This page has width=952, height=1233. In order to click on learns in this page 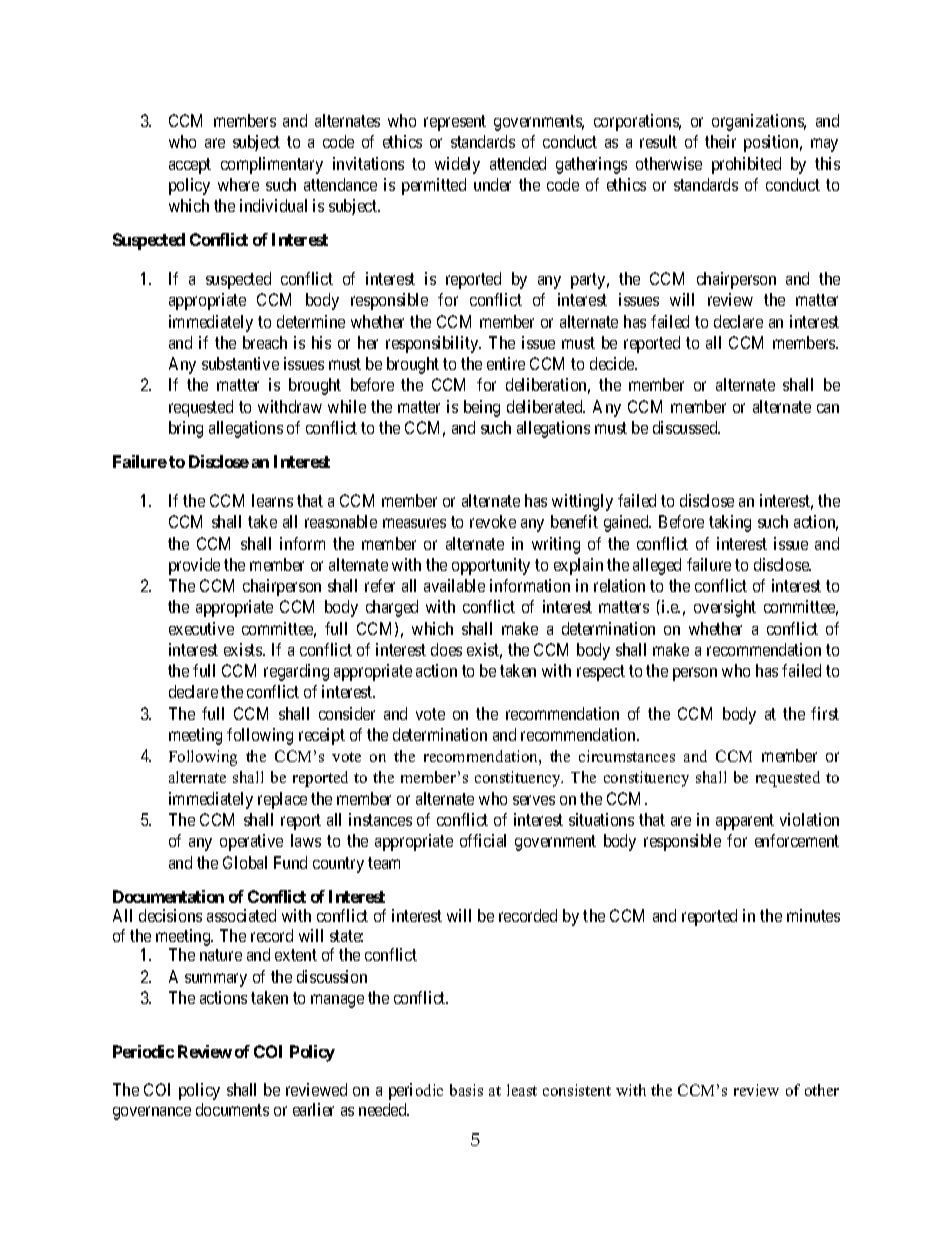, I will do `click(272, 500)`.
